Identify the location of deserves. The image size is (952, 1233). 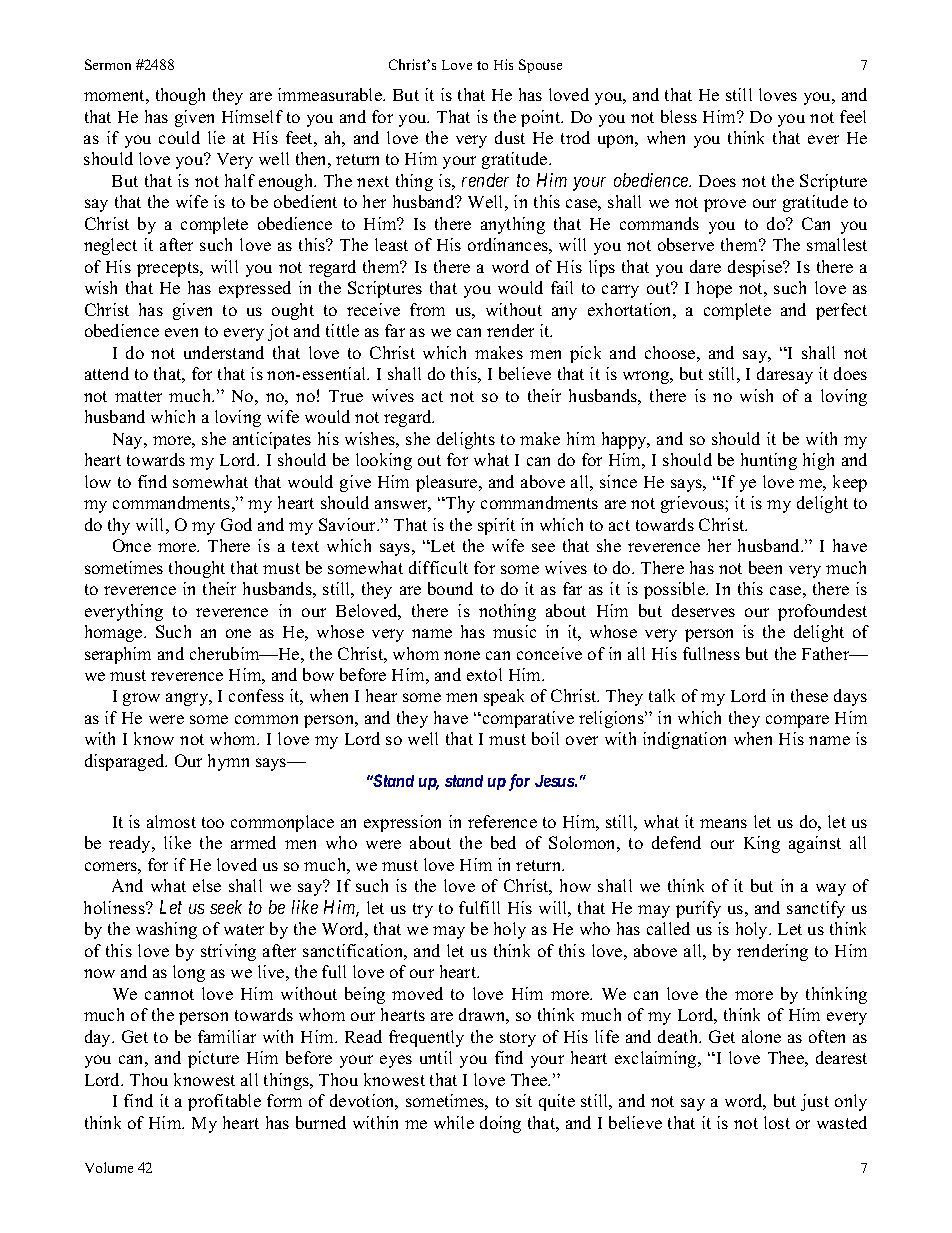
(703, 610).
